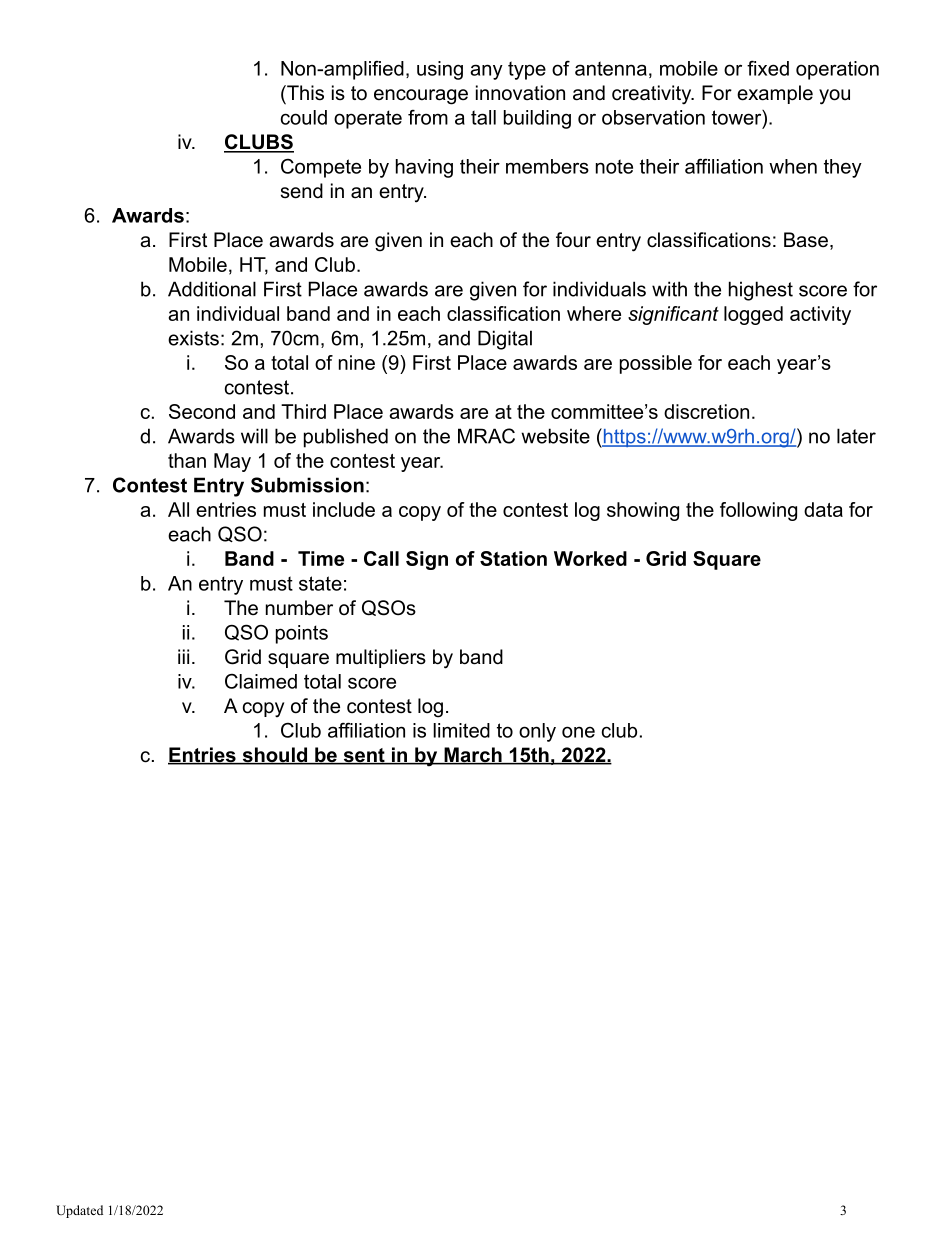 This screenshot has width=952, height=1233. Describe the element at coordinates (578, 732) in the screenshot. I see `one` at that location.
